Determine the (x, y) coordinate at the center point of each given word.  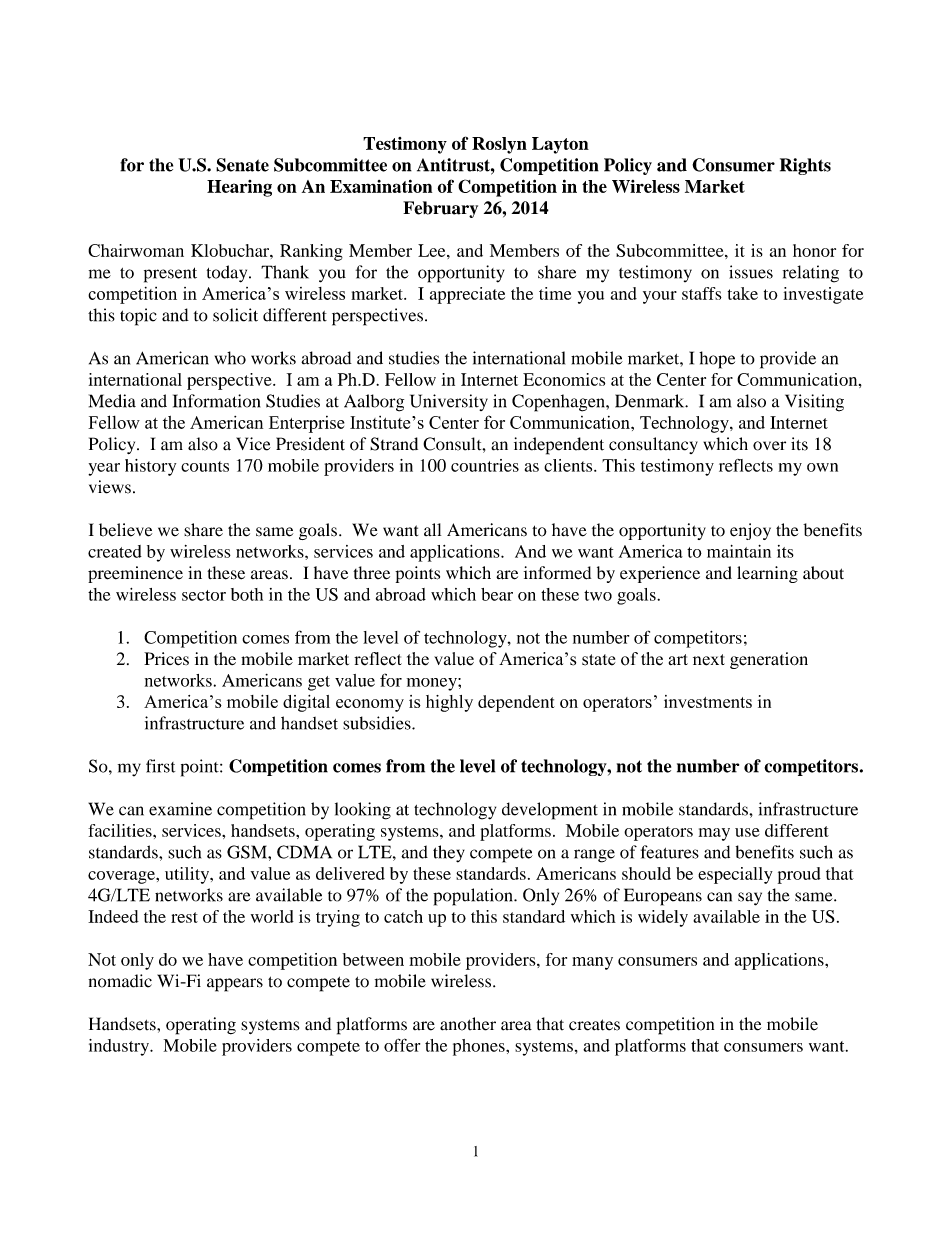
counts (205, 466)
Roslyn (499, 145)
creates (594, 1025)
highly (449, 703)
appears (235, 985)
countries (485, 465)
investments (708, 701)
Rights (805, 166)
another (468, 1024)
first (160, 766)
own (822, 467)
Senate (242, 165)
